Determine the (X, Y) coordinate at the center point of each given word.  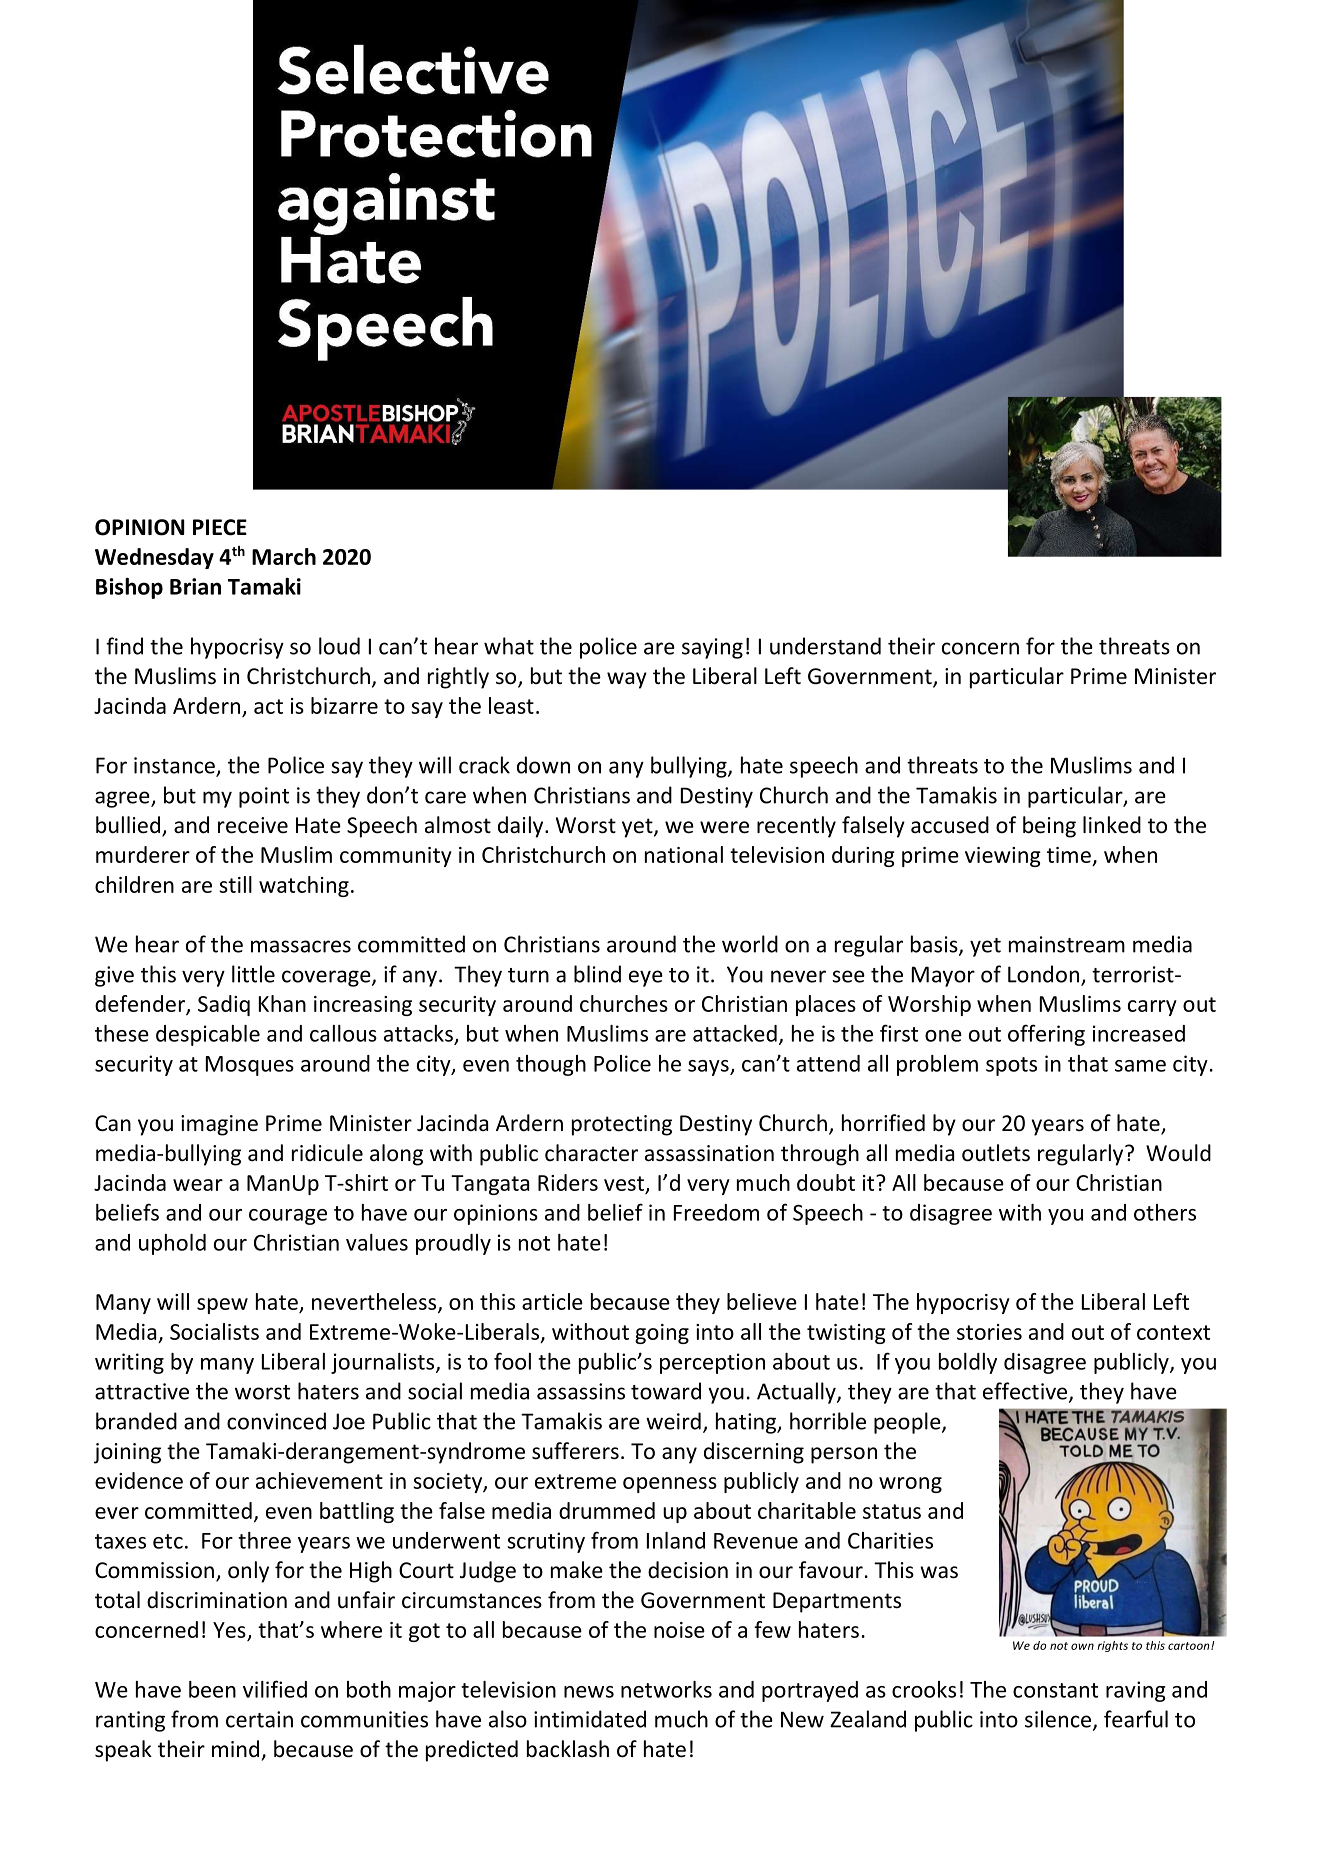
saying (712, 648)
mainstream (1067, 944)
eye (646, 978)
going (662, 1334)
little (253, 974)
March (284, 556)
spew (222, 1306)
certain (259, 1719)
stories (989, 1332)
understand (825, 646)
